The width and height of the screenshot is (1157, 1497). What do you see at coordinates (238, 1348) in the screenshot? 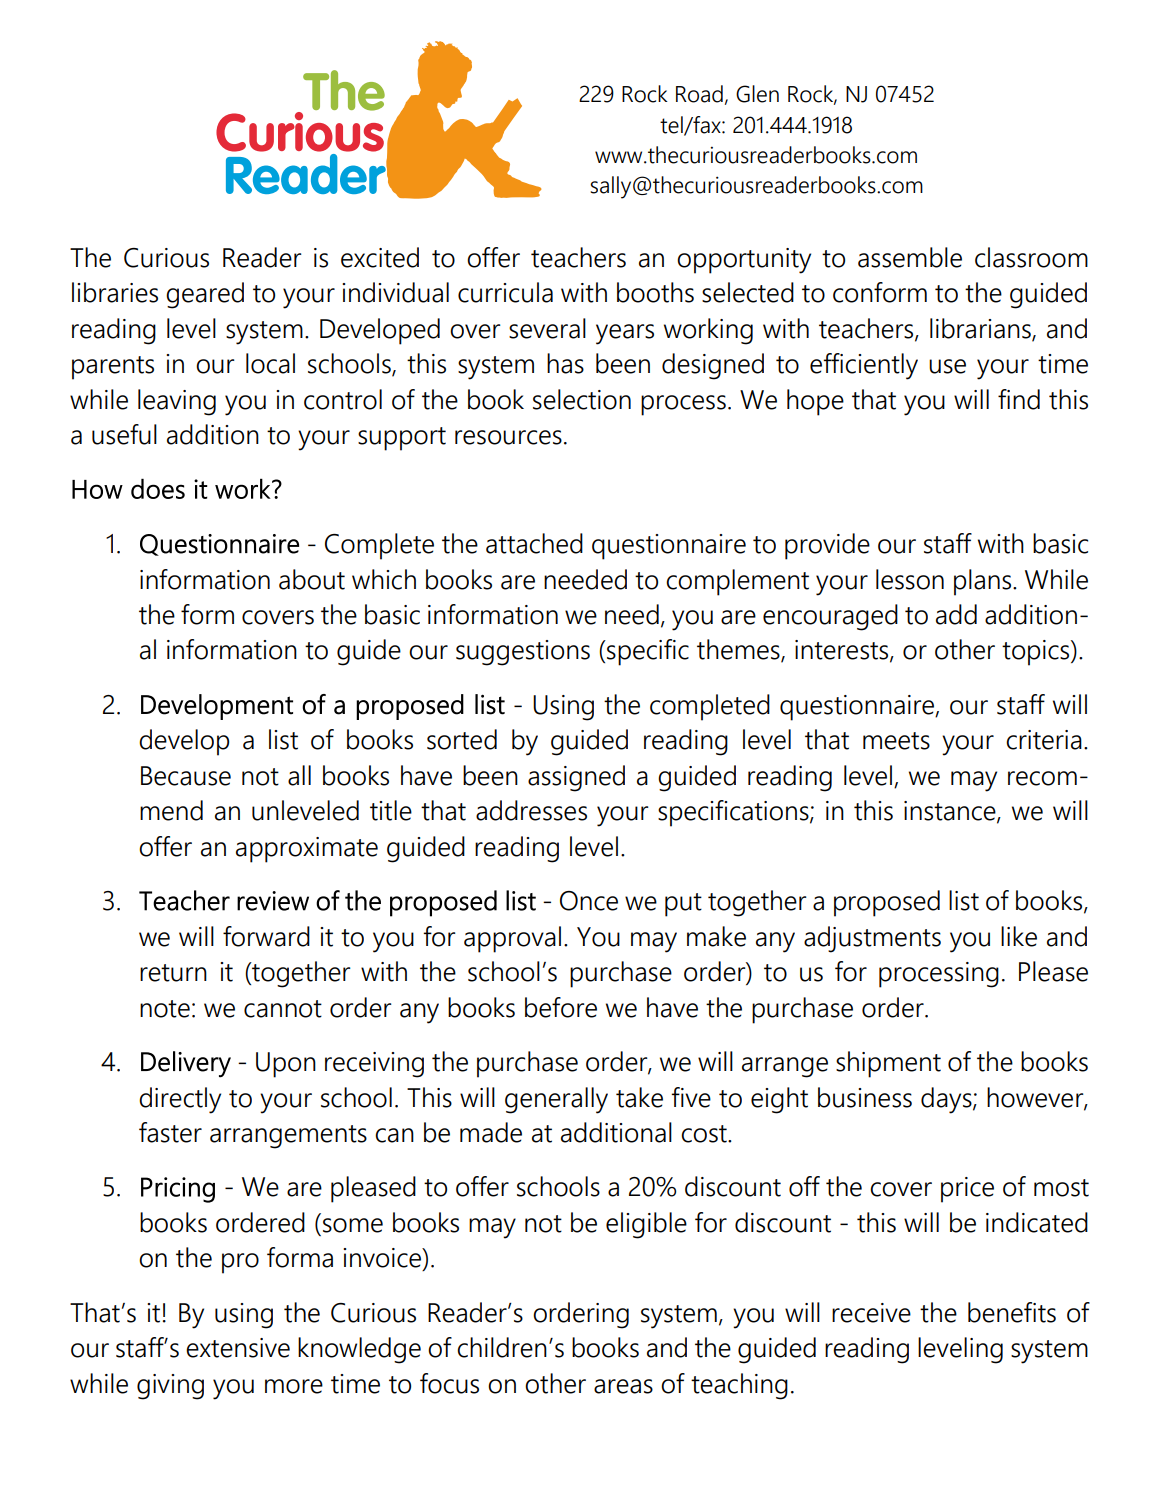
I see `extensive` at bounding box center [238, 1348].
